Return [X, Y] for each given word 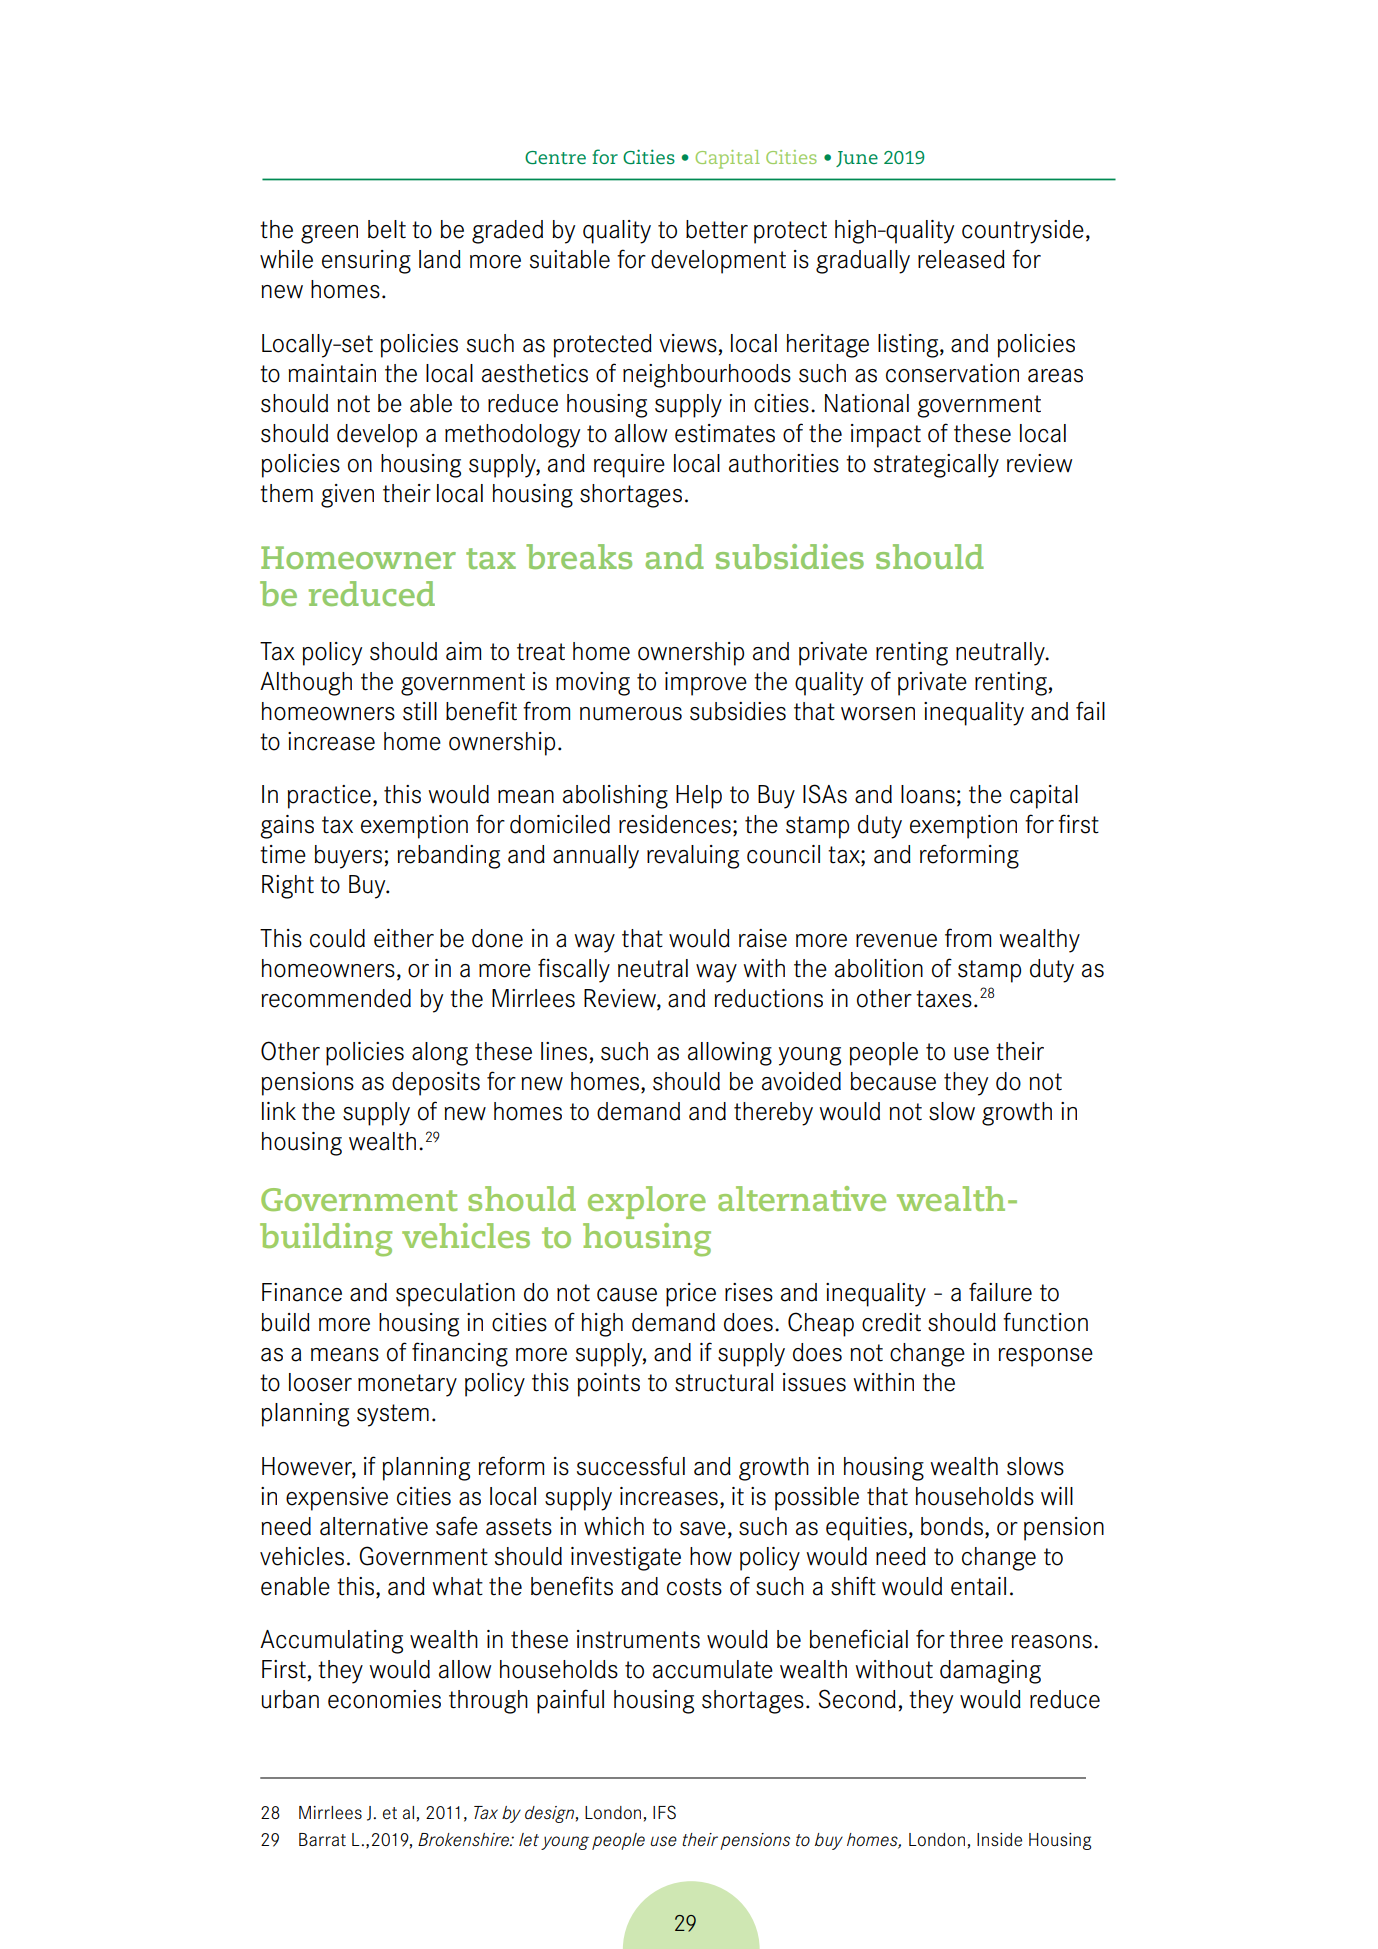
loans [928, 794]
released [961, 259]
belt [387, 229]
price [691, 1295]
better [717, 229]
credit [891, 1322]
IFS [664, 1812]
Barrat [322, 1839]
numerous [631, 714]
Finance [302, 1292]
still [420, 711]
